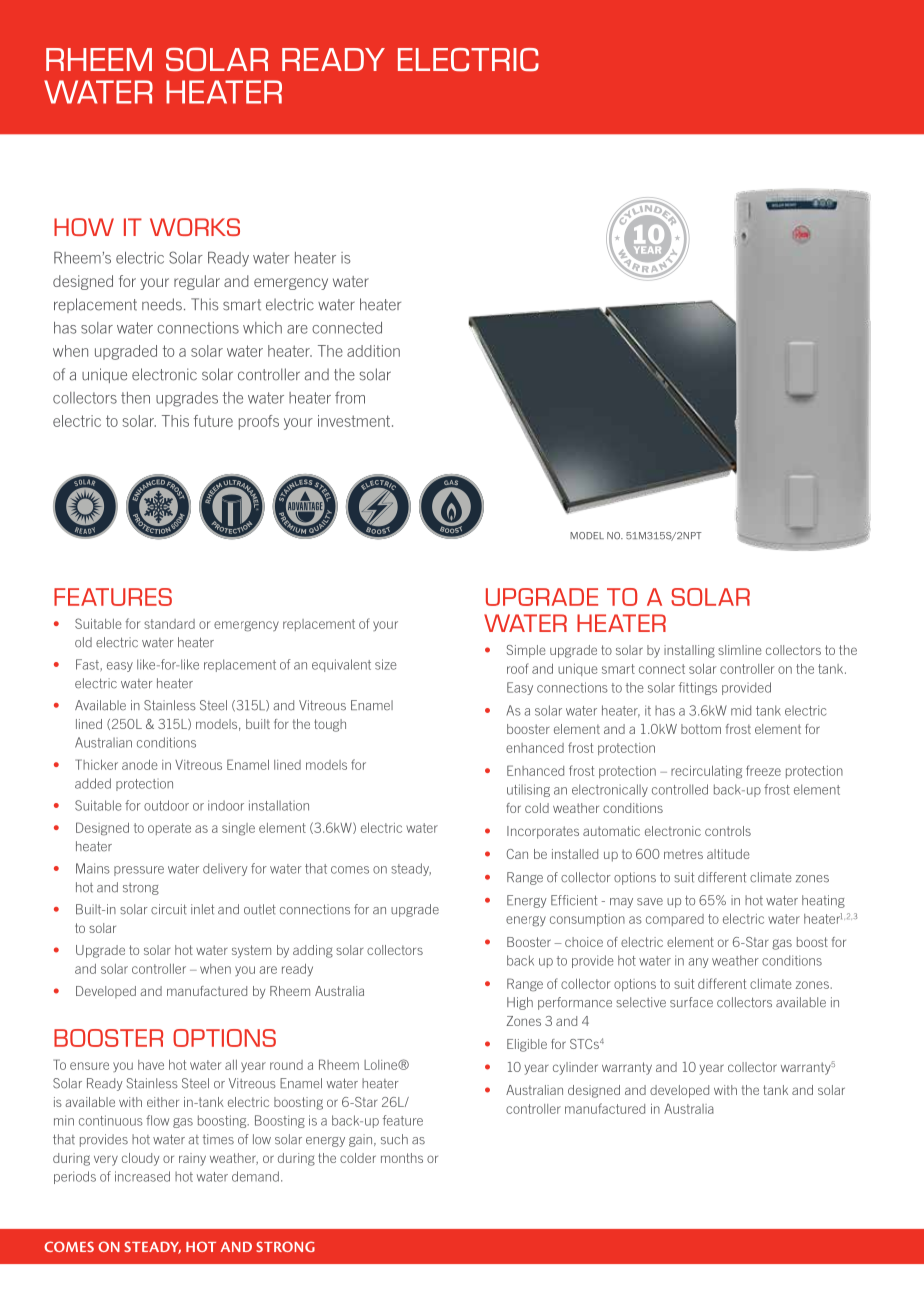 The image size is (924, 1308). What do you see at coordinates (728, 854) in the screenshot?
I see `altitude` at bounding box center [728, 854].
